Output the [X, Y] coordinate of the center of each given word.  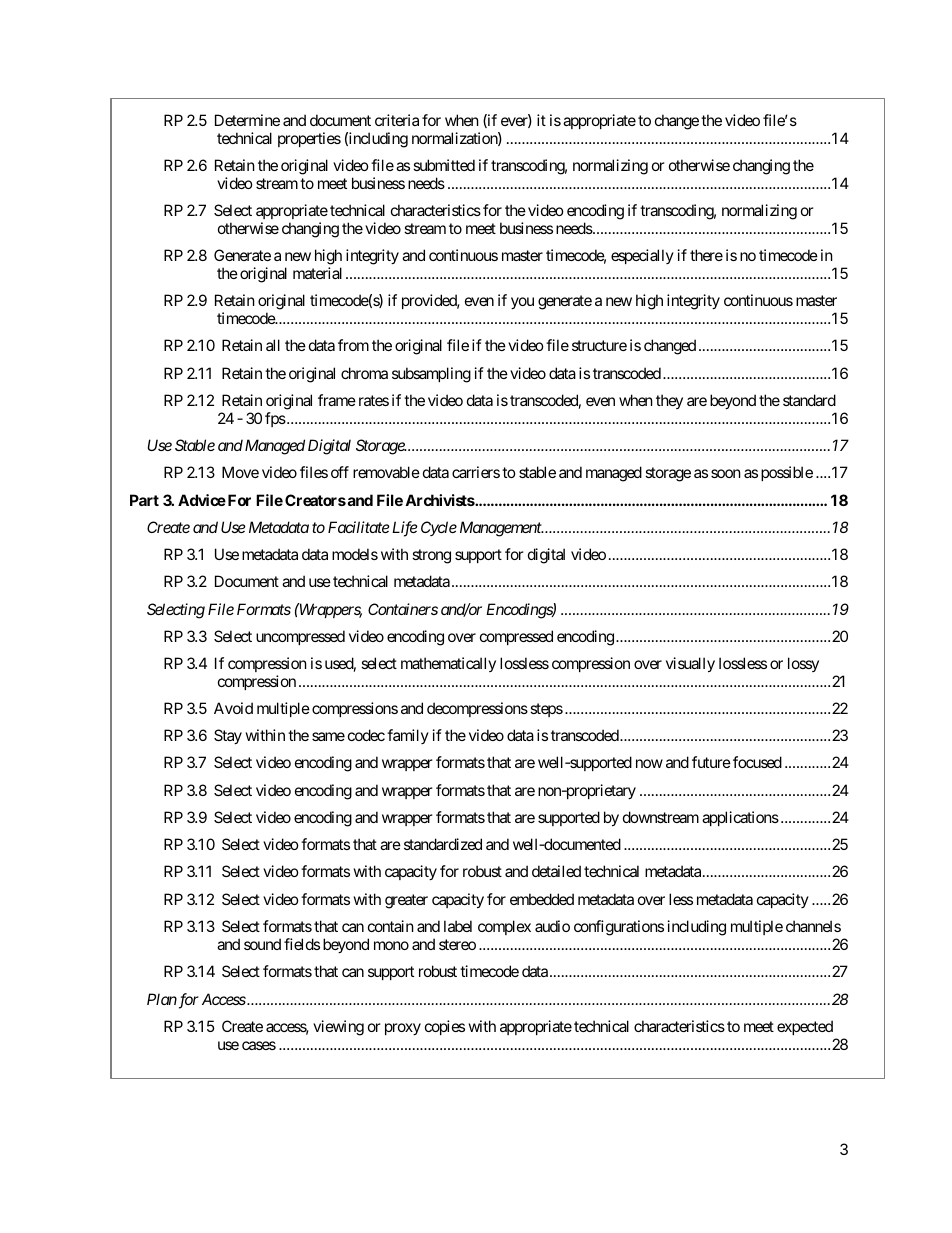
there [706, 255]
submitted [444, 165]
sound [262, 944]
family [408, 736]
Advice [202, 500]
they [669, 401]
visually [690, 664]
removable [386, 472]
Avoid [233, 708]
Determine [247, 120]
